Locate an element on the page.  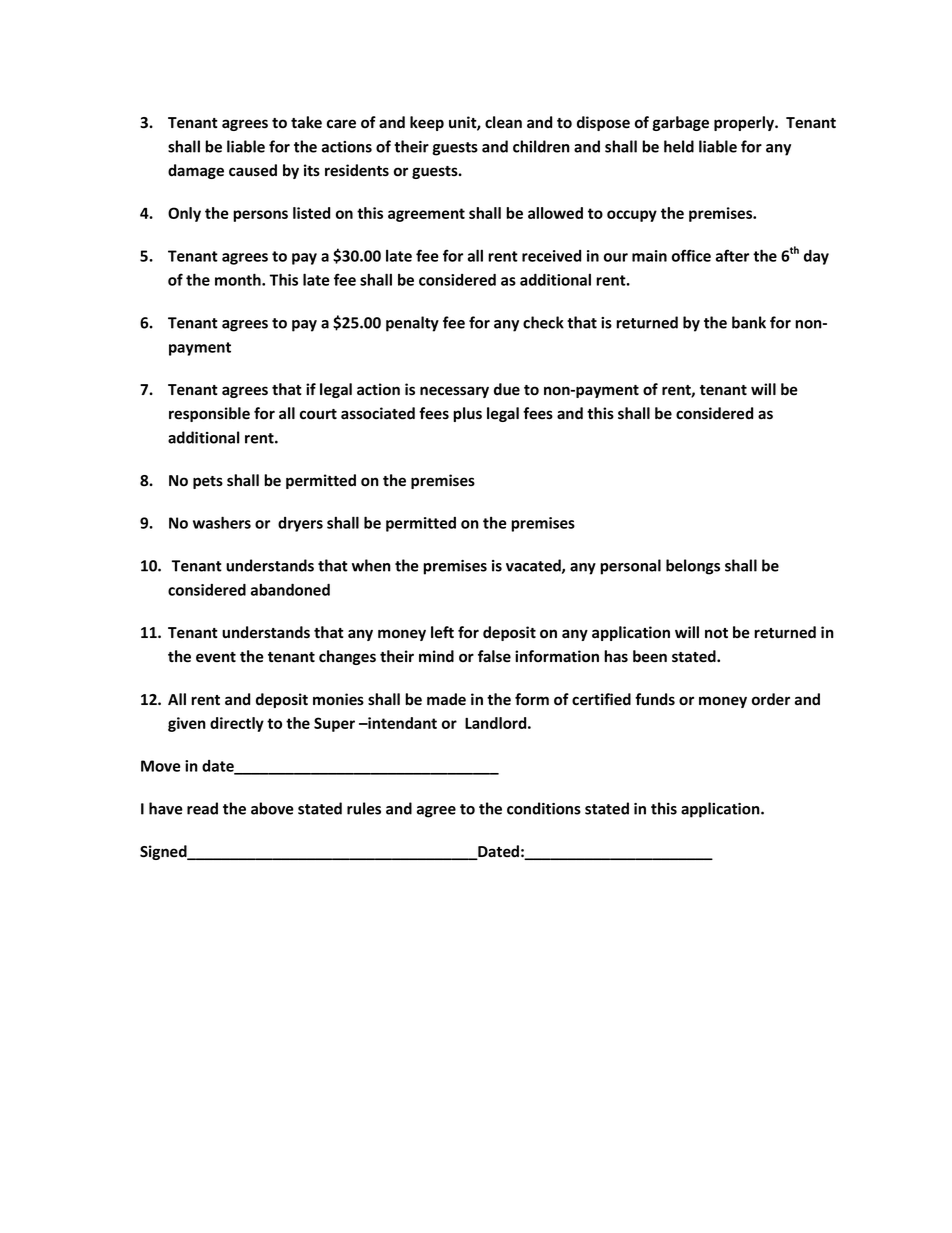
belongs is located at coordinates (693, 567).
